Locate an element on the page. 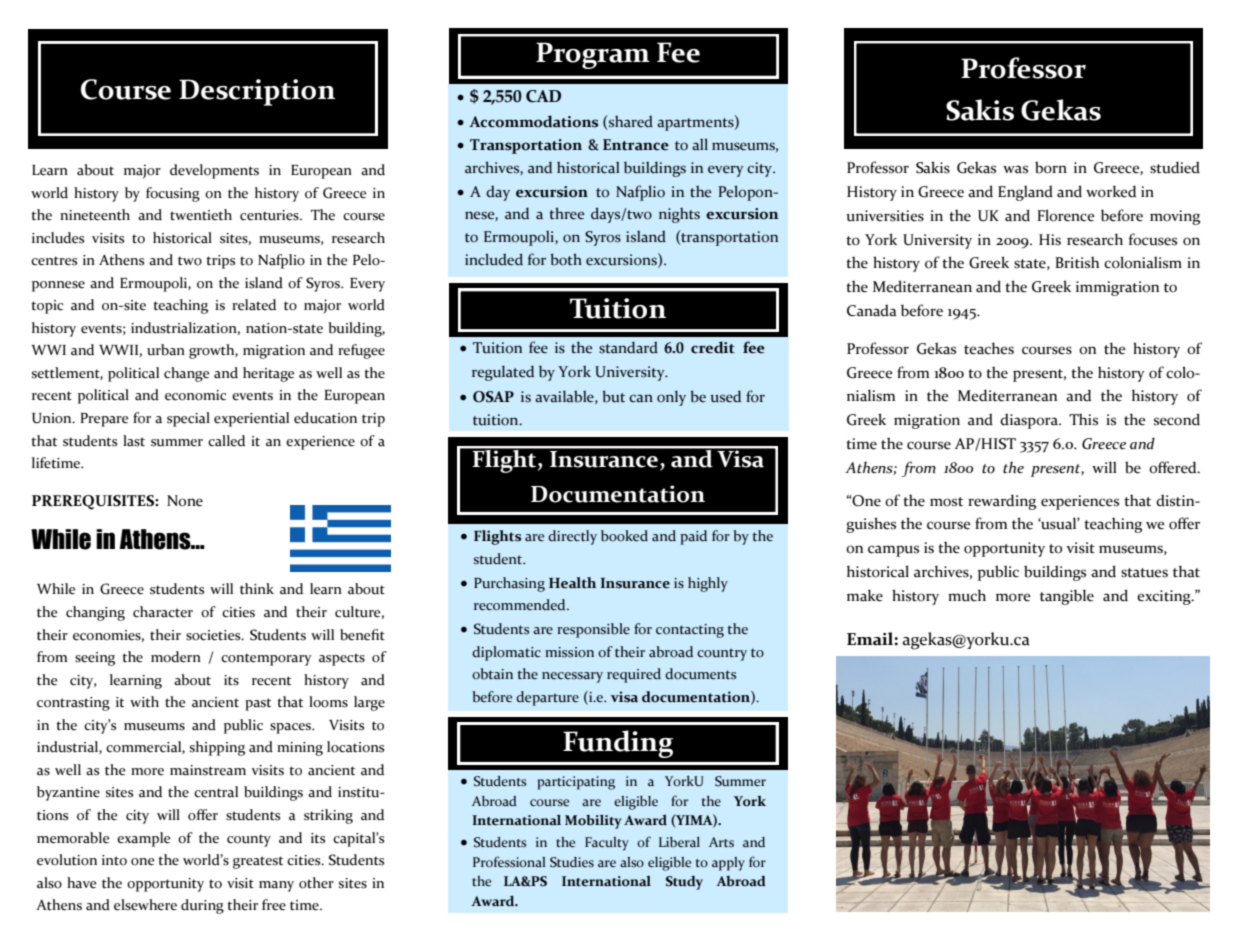  during is located at coordinates (202, 906).
